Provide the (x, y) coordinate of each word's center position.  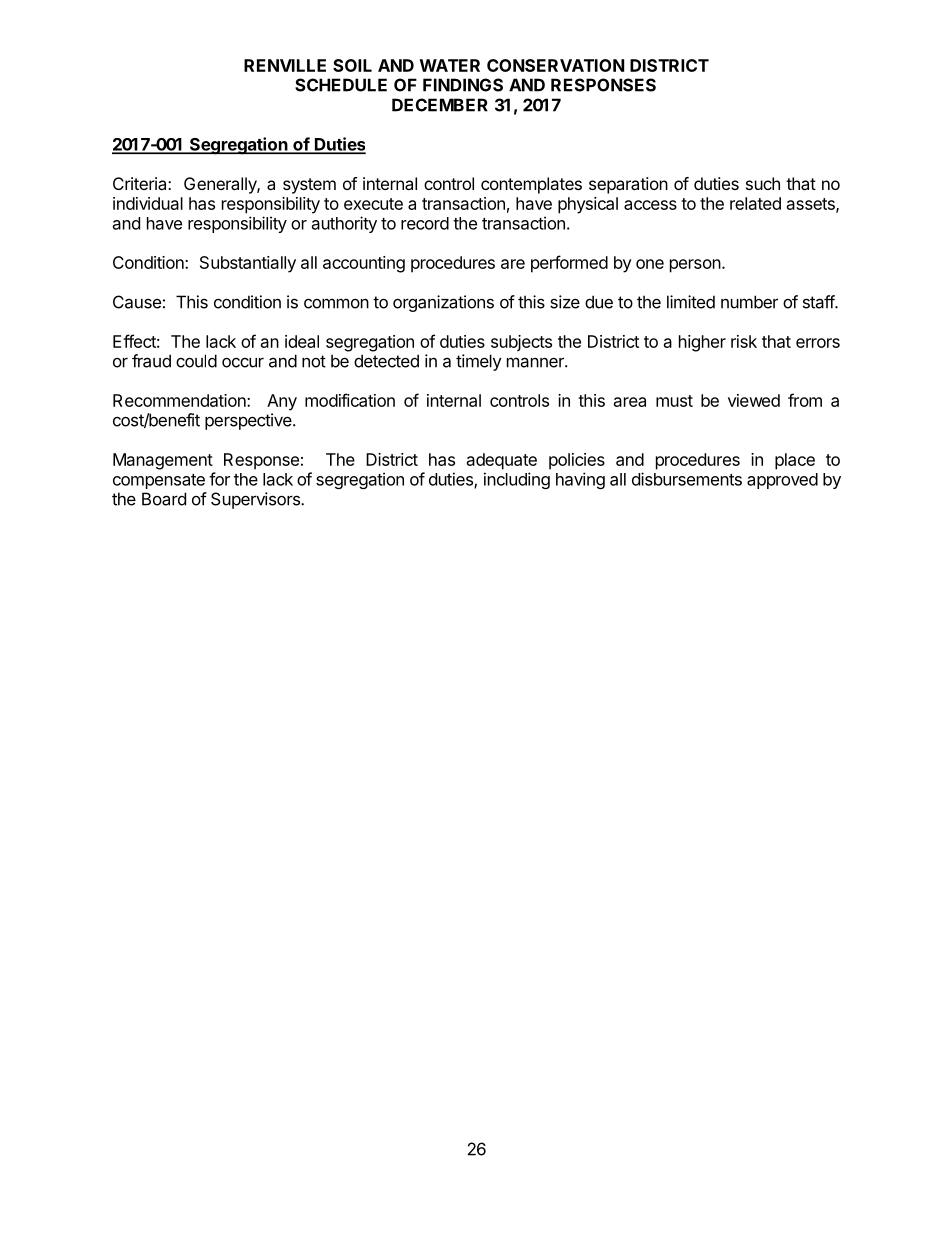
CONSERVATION (555, 65)
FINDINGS (463, 85)
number (749, 302)
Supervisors (256, 500)
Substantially (248, 264)
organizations (443, 303)
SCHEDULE (341, 85)
